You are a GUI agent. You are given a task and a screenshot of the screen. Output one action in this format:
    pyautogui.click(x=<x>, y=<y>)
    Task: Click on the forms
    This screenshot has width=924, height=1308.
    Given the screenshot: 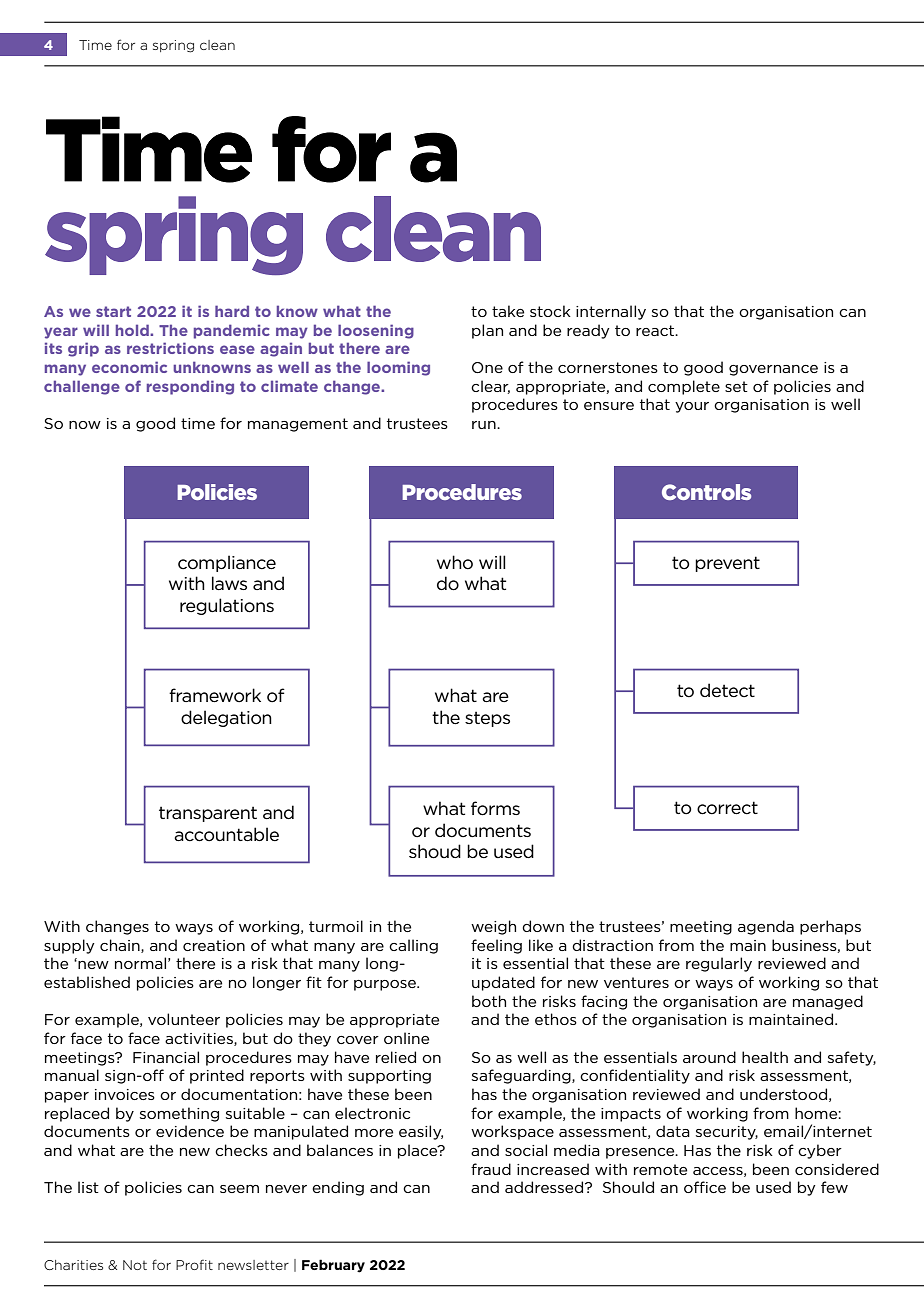 What is the action you would take?
    pyautogui.click(x=495, y=808)
